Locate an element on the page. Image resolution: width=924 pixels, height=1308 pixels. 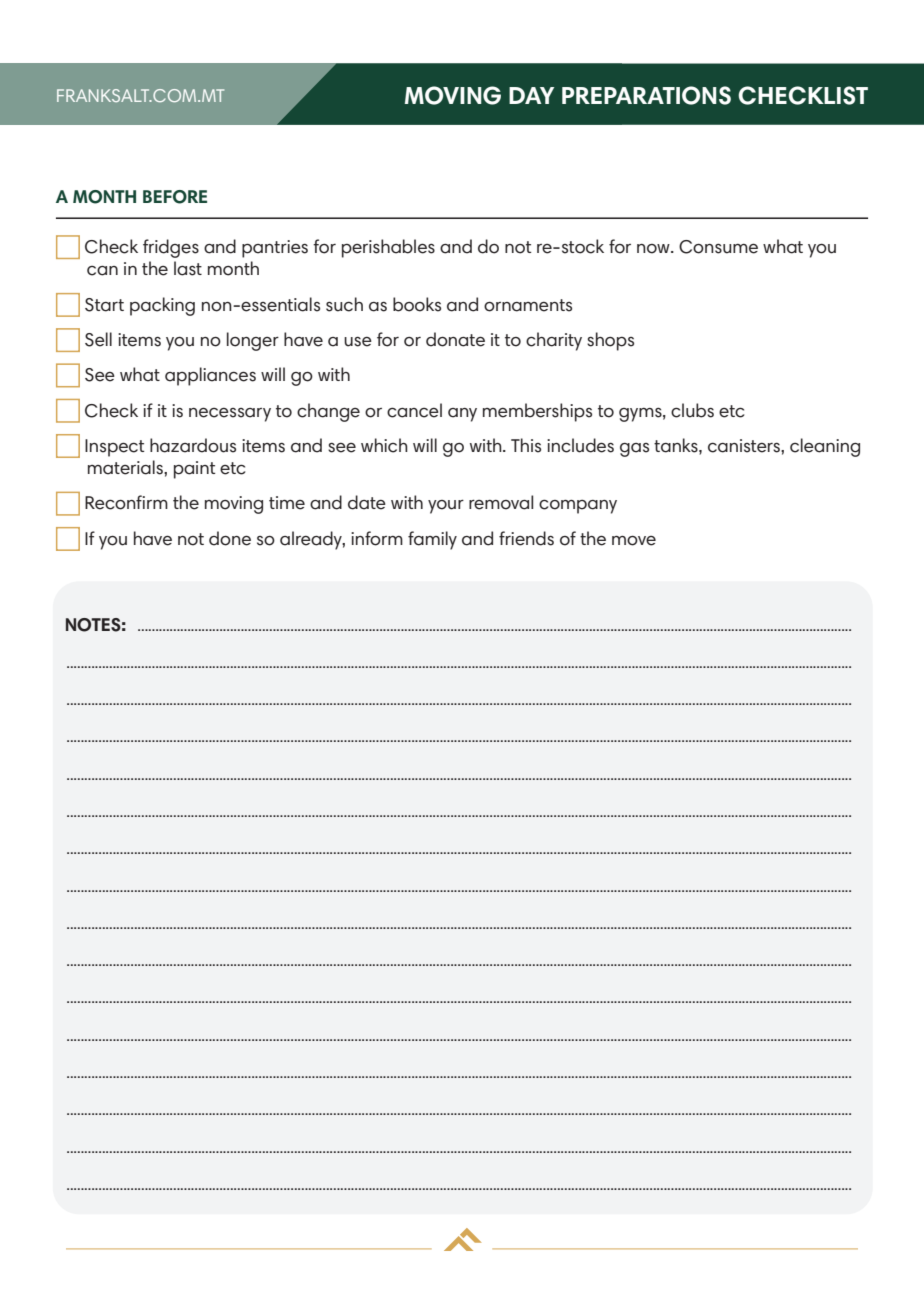
cancel is located at coordinates (414, 410).
